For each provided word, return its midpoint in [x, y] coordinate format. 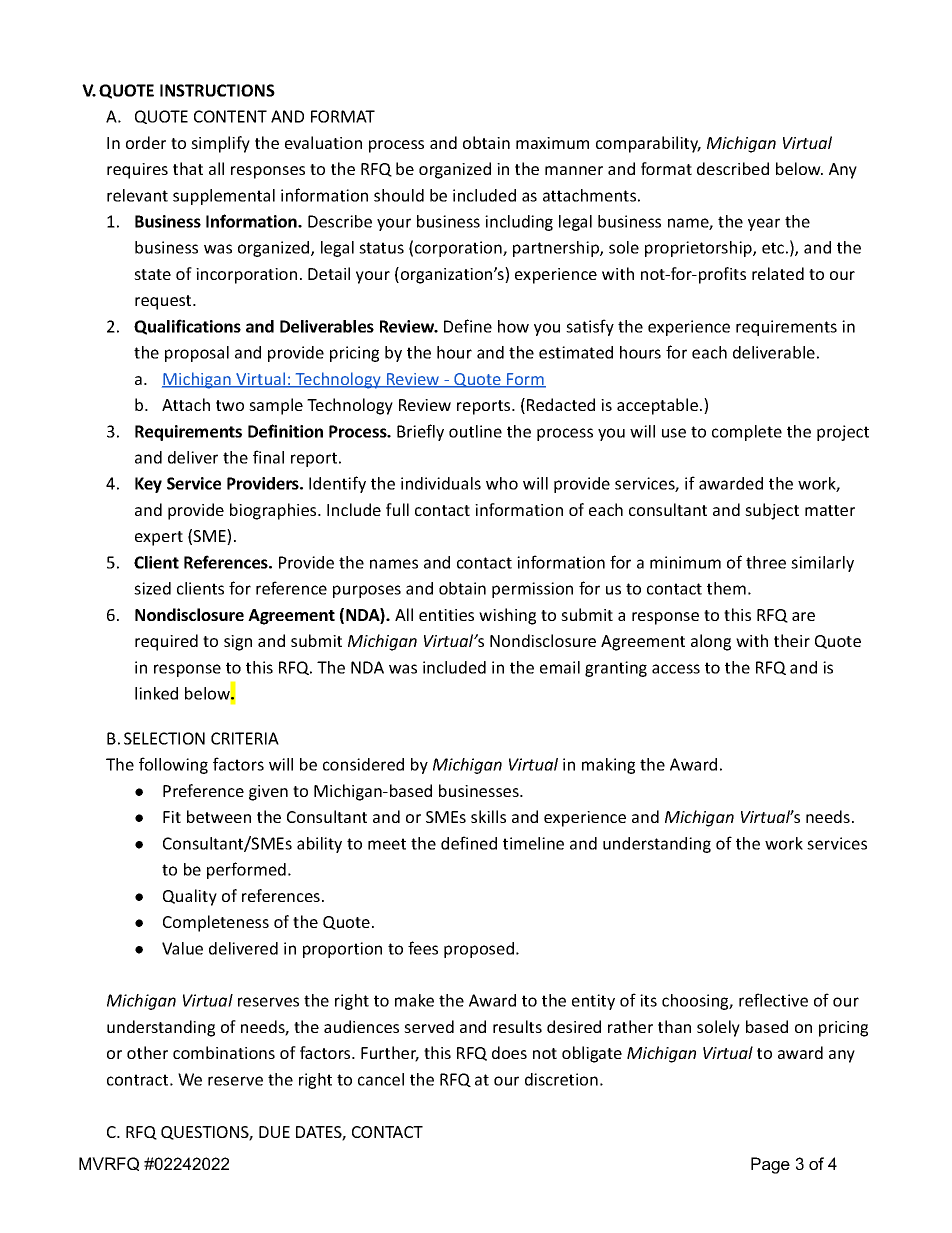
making [608, 766]
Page [770, 1165]
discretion [561, 1079]
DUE [274, 1132]
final [268, 457]
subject [772, 511]
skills [488, 816]
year [764, 224]
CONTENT [230, 116]
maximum [552, 143]
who [502, 483]
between [219, 816]
